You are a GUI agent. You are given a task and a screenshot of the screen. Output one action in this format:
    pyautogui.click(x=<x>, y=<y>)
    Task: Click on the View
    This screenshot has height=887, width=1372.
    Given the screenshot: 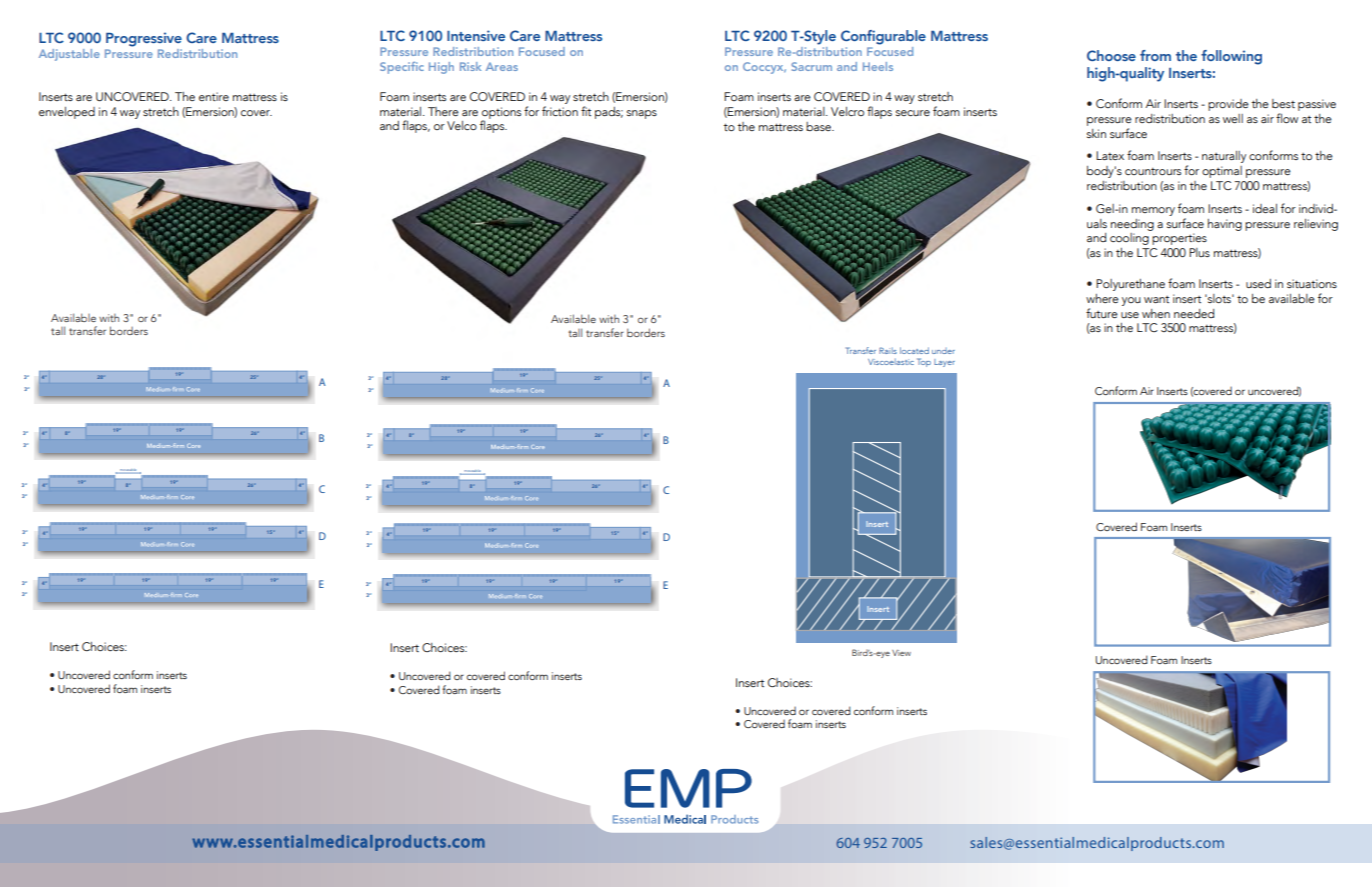 What is the action you would take?
    pyautogui.click(x=901, y=653)
